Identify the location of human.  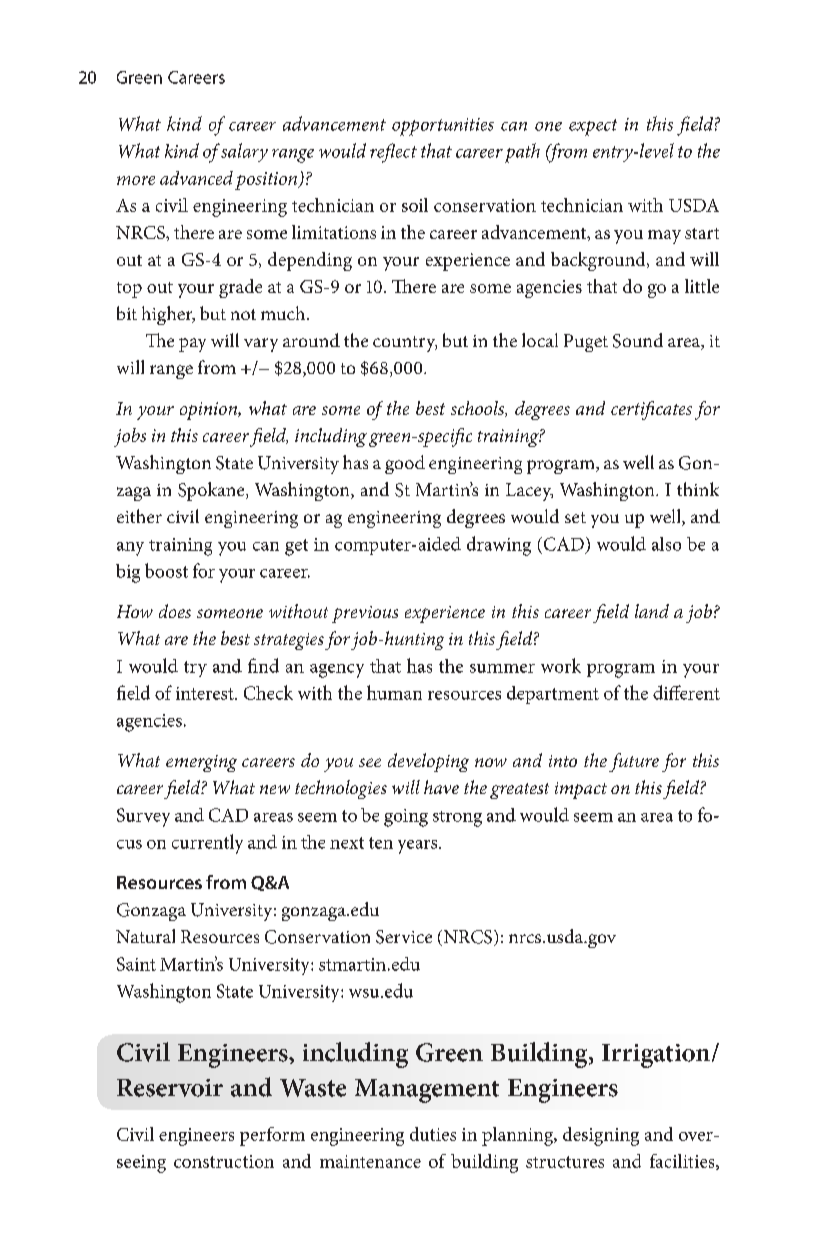
(394, 692).
